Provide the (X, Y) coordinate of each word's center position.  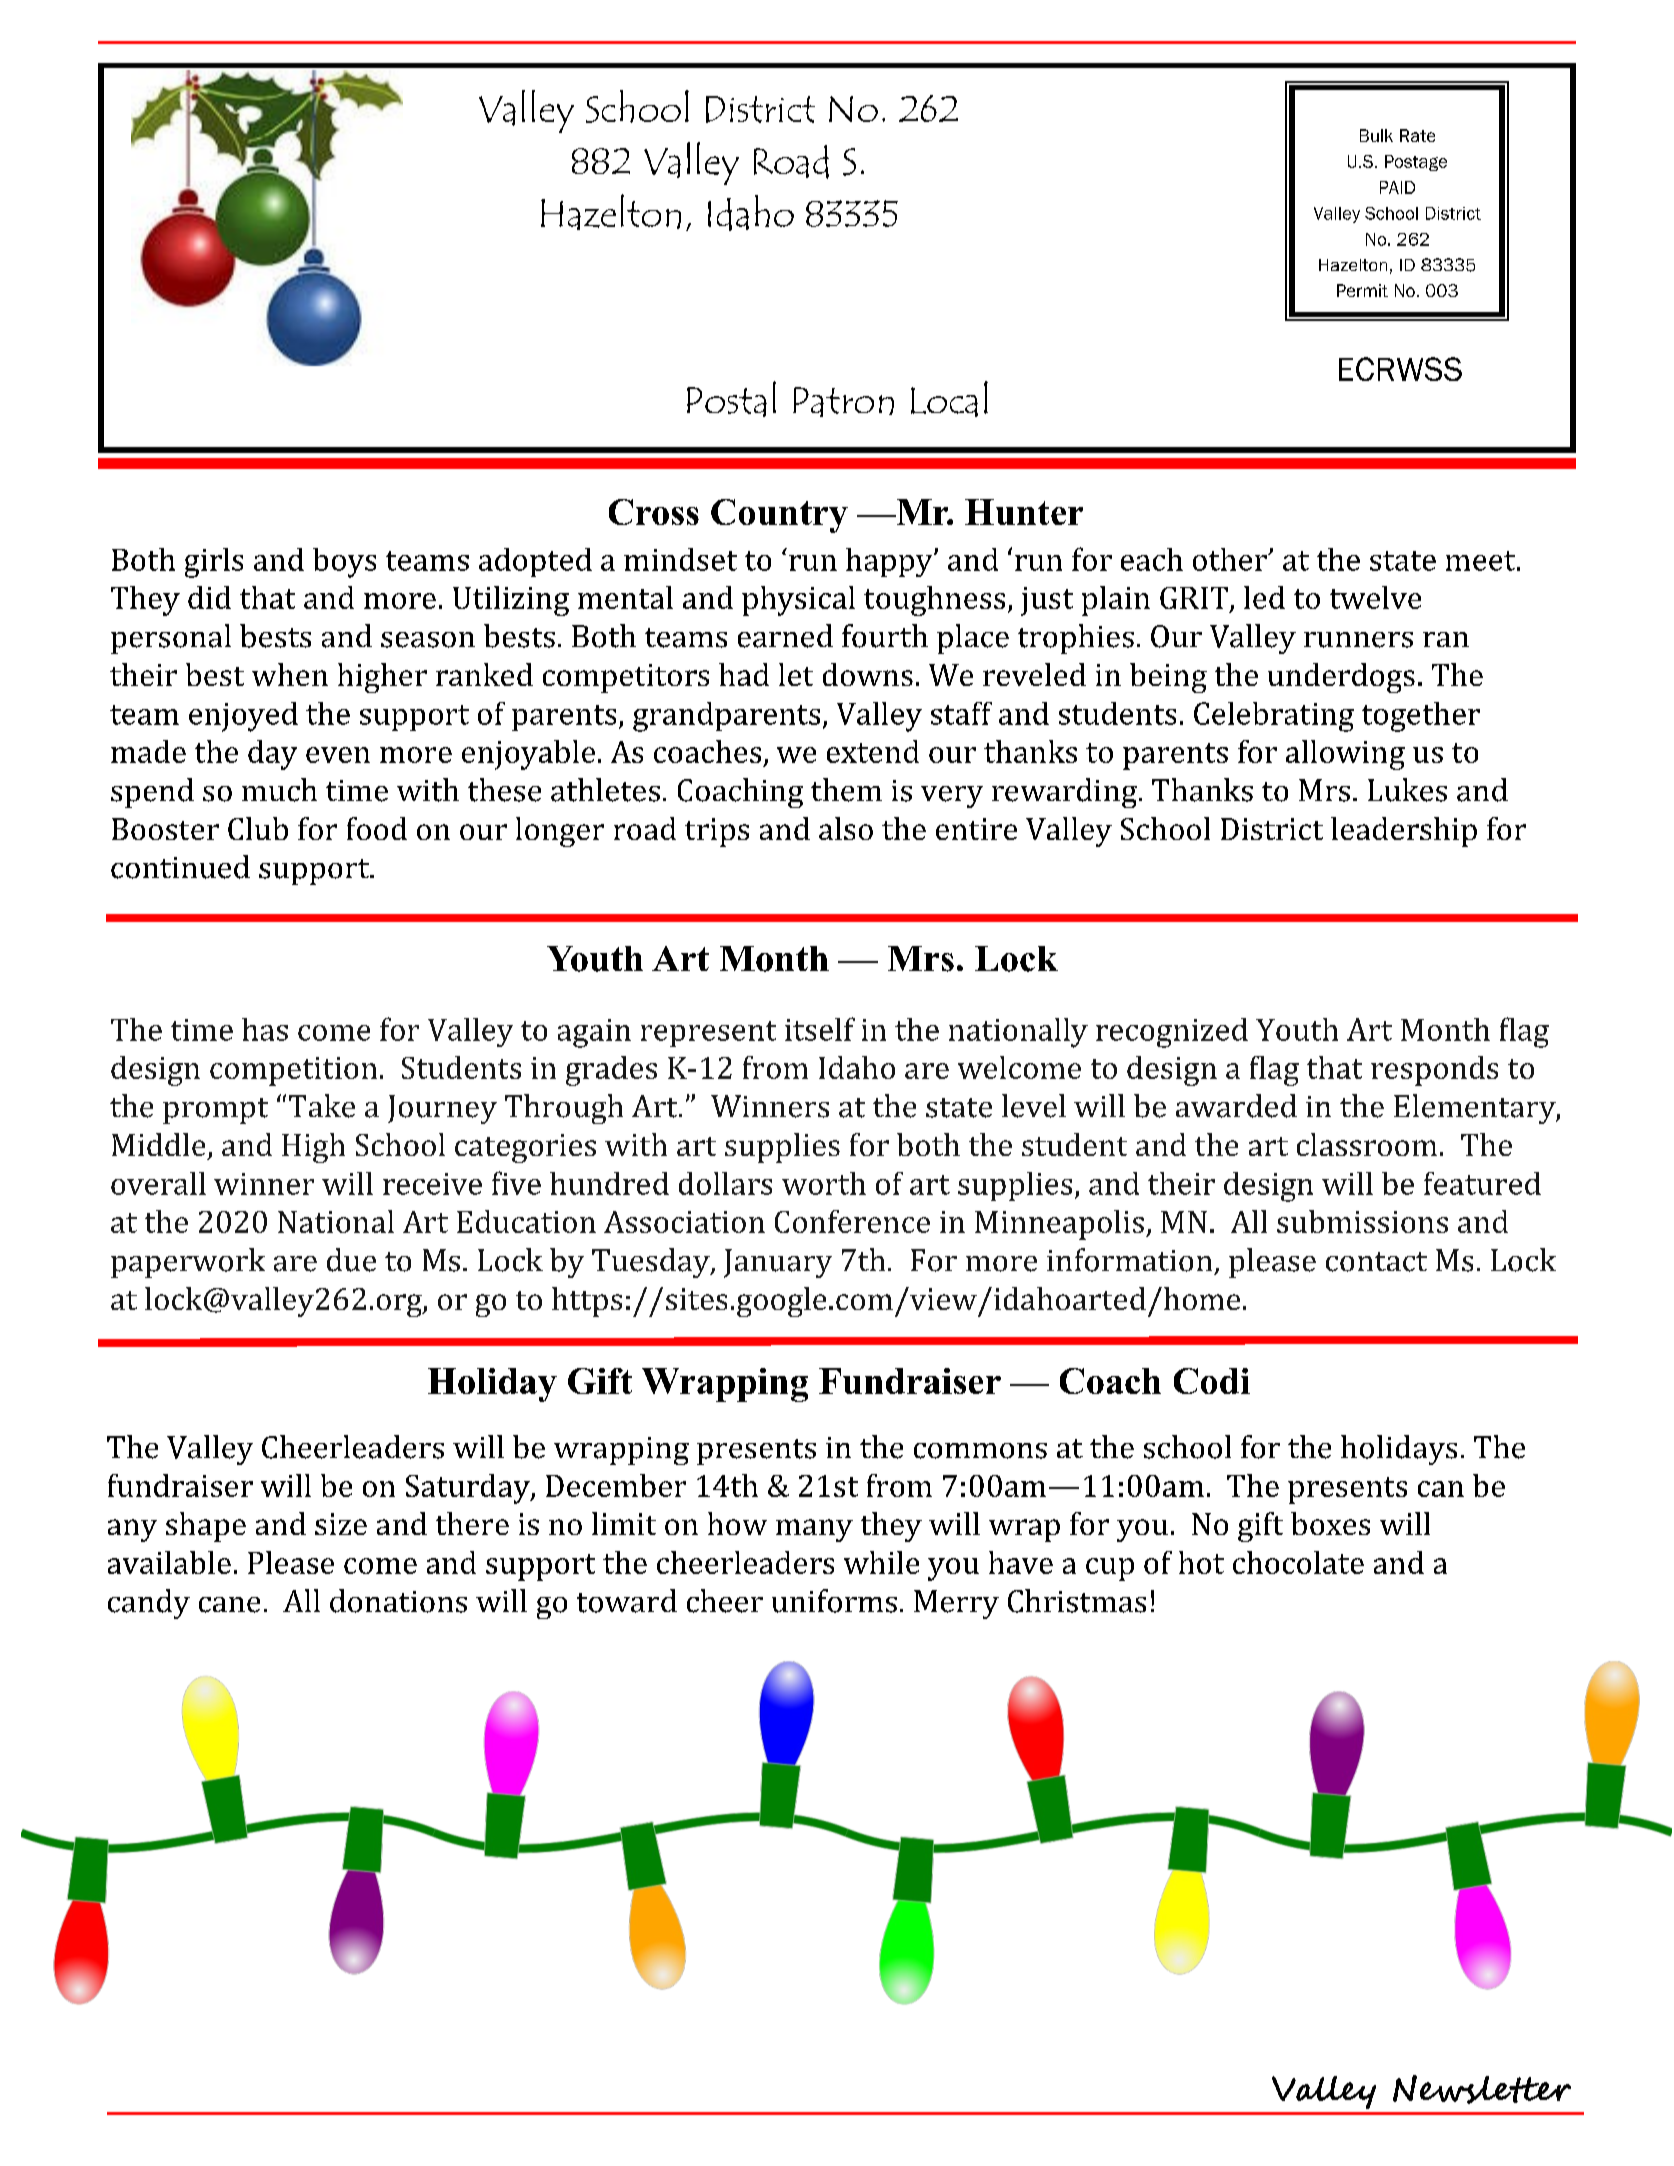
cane (229, 1605)
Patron (843, 402)
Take (322, 1106)
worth (824, 1183)
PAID (1397, 187)
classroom (1367, 1144)
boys (344, 563)
